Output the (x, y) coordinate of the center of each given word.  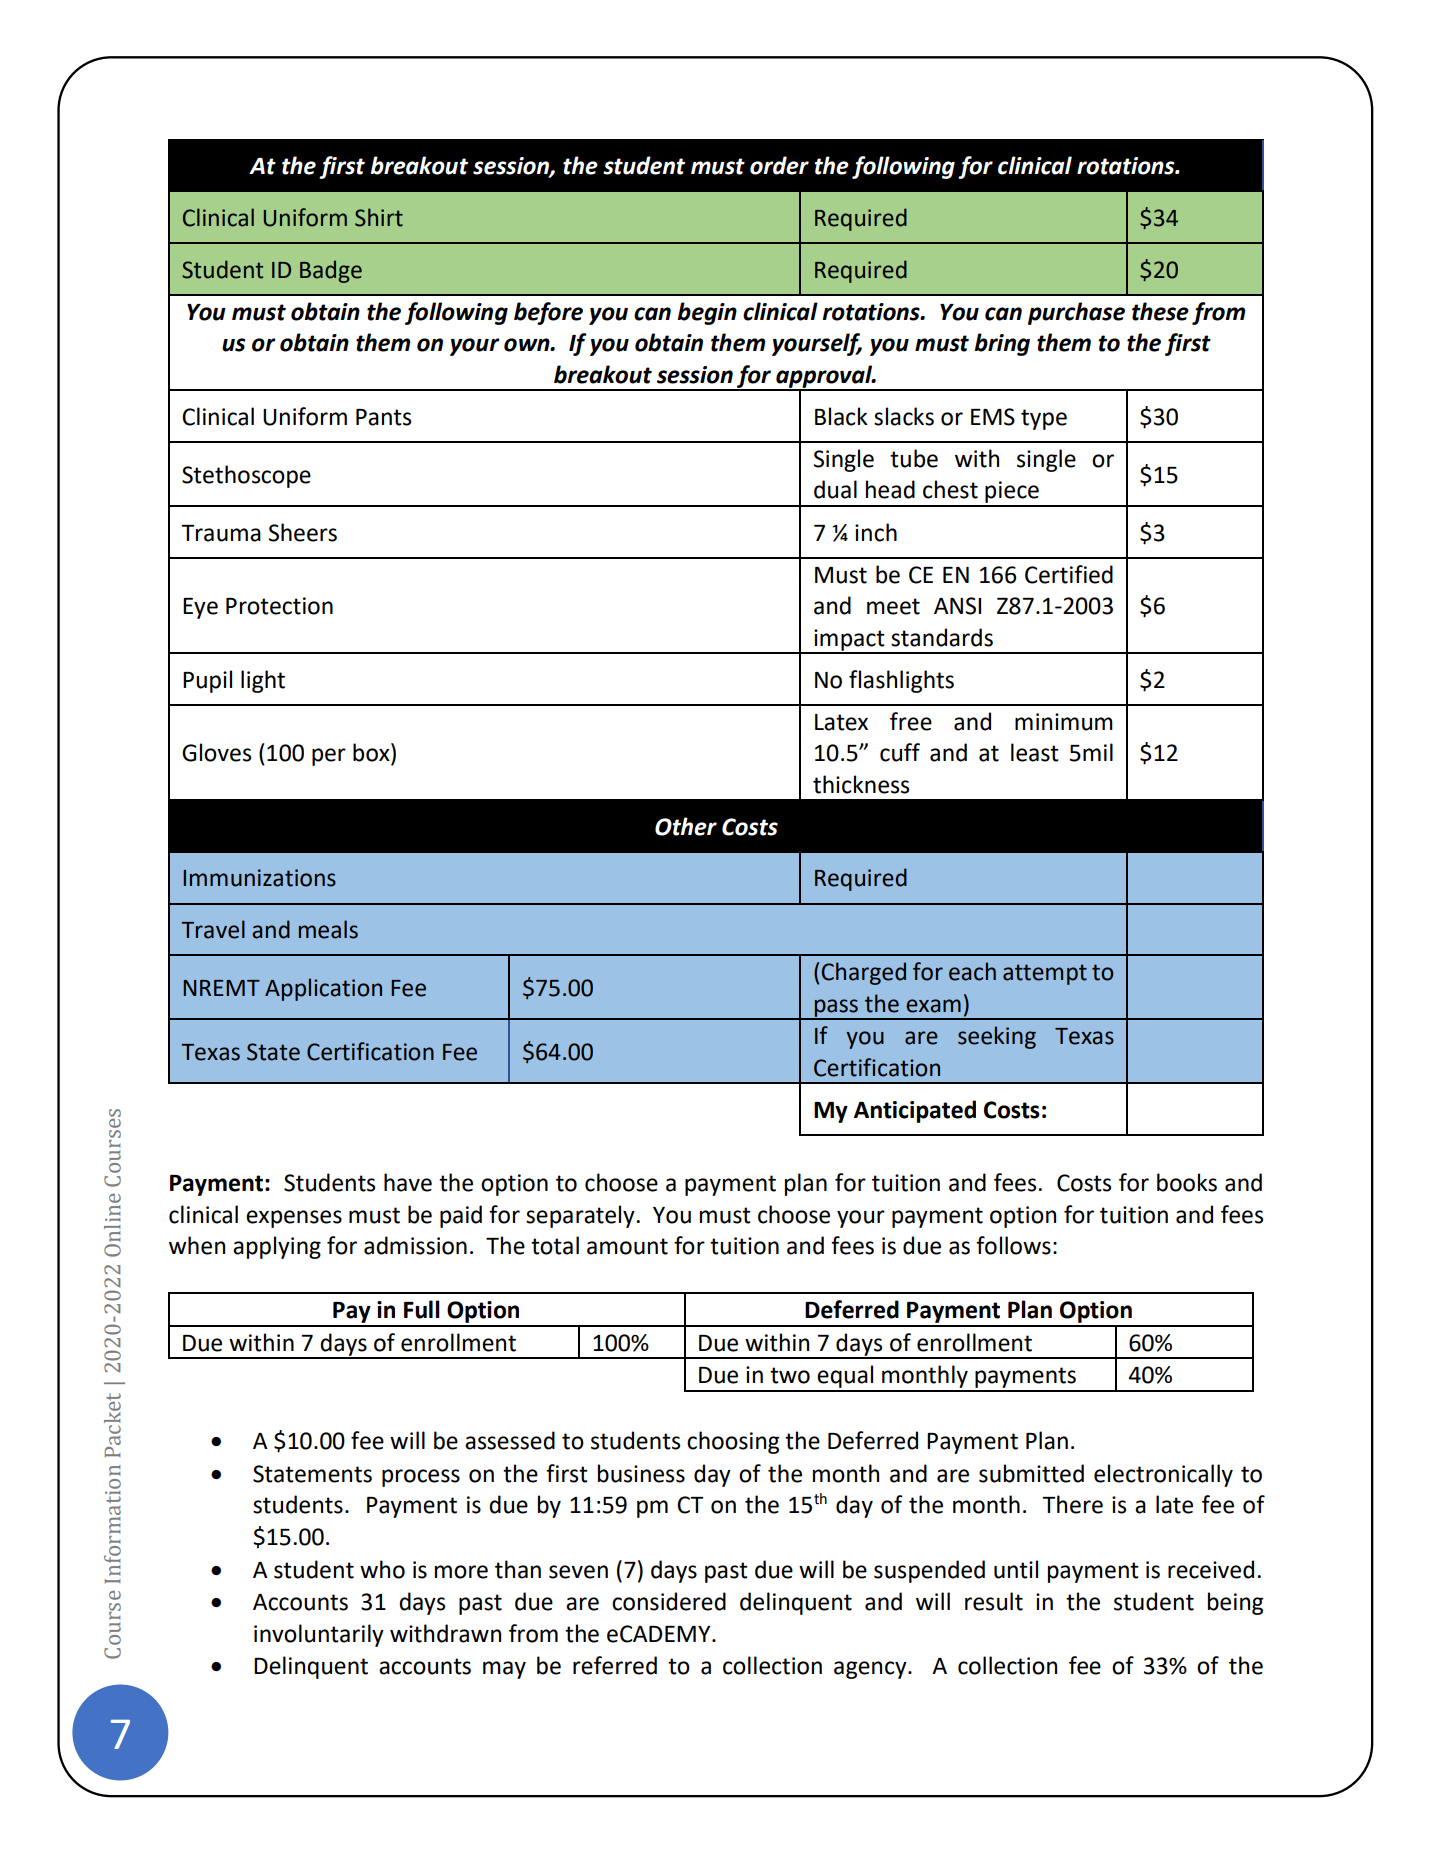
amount (627, 1246)
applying (277, 1247)
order (779, 165)
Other (686, 826)
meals (328, 929)
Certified (1069, 574)
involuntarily (319, 1635)
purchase (1076, 313)
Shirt (379, 217)
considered (669, 1601)
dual (835, 489)
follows (1013, 1245)
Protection (279, 606)
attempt (1045, 974)
